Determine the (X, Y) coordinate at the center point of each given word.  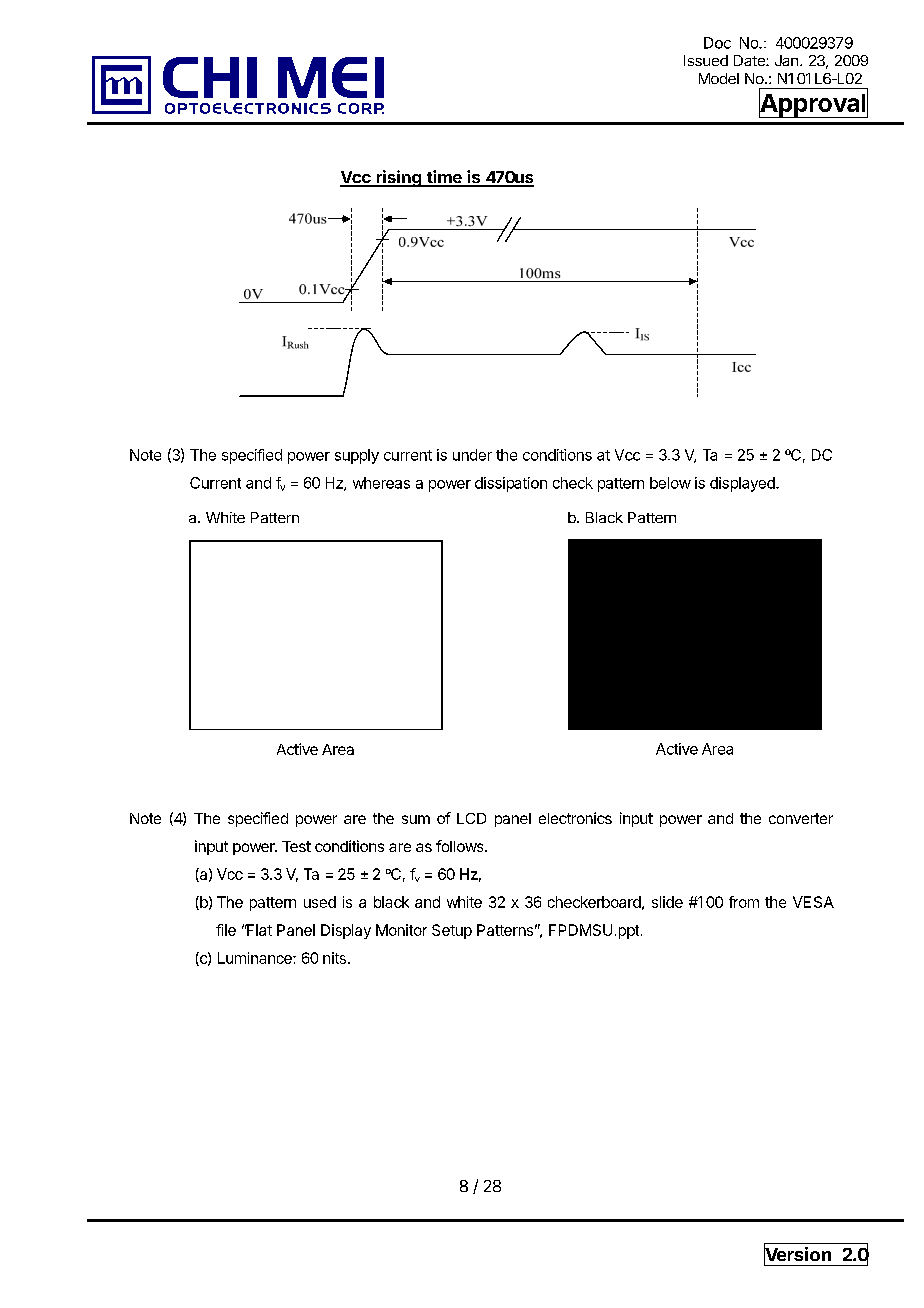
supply (357, 456)
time (444, 178)
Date (750, 60)
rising (398, 178)
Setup (452, 931)
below (670, 483)
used (320, 902)
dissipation (511, 484)
